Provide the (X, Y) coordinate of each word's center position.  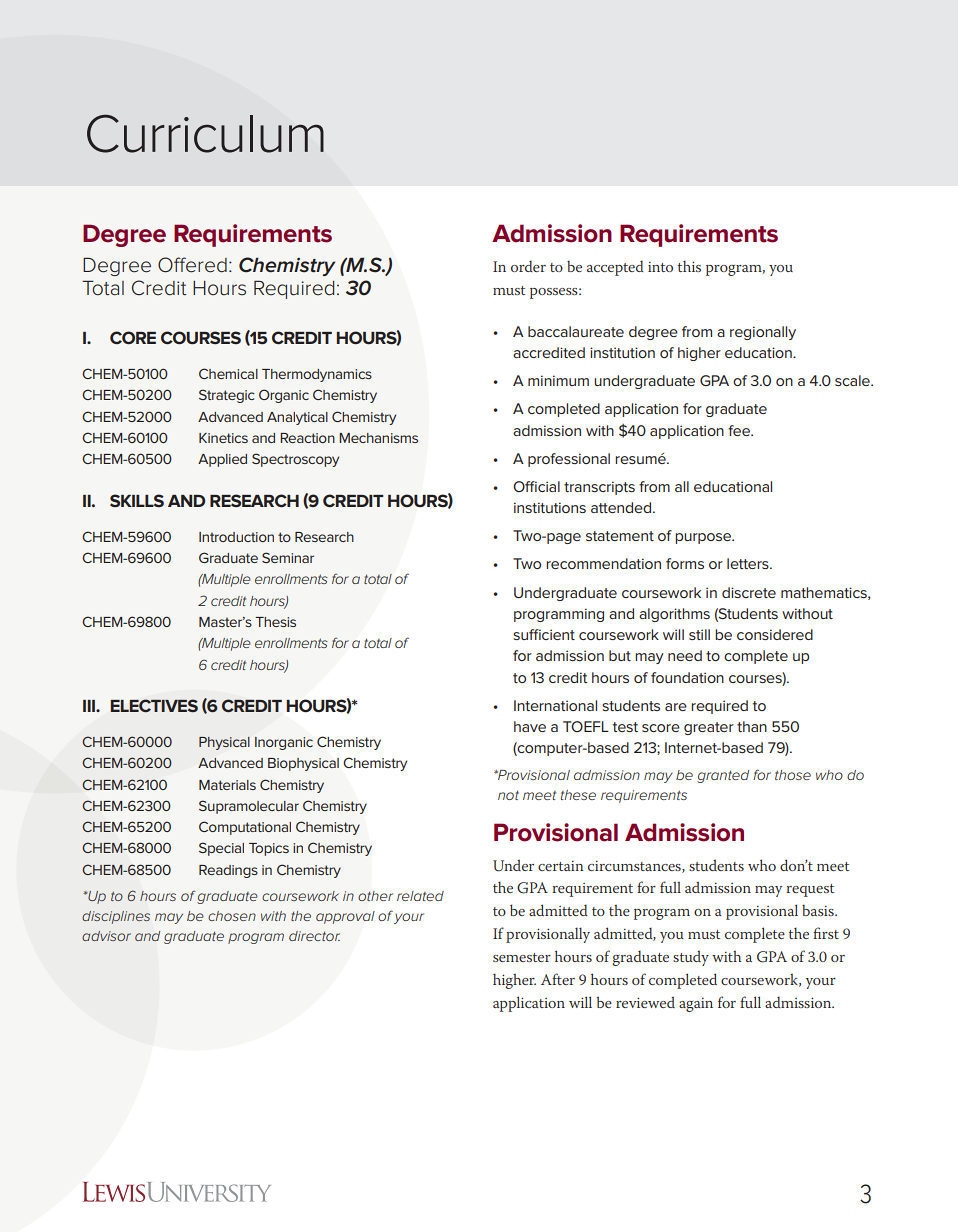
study (691, 958)
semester (522, 957)
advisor (106, 936)
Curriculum (205, 133)
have (530, 726)
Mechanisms (378, 438)
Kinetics (223, 438)
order (528, 266)
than (752, 726)
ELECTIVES (154, 705)
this (689, 266)
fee (740, 430)
